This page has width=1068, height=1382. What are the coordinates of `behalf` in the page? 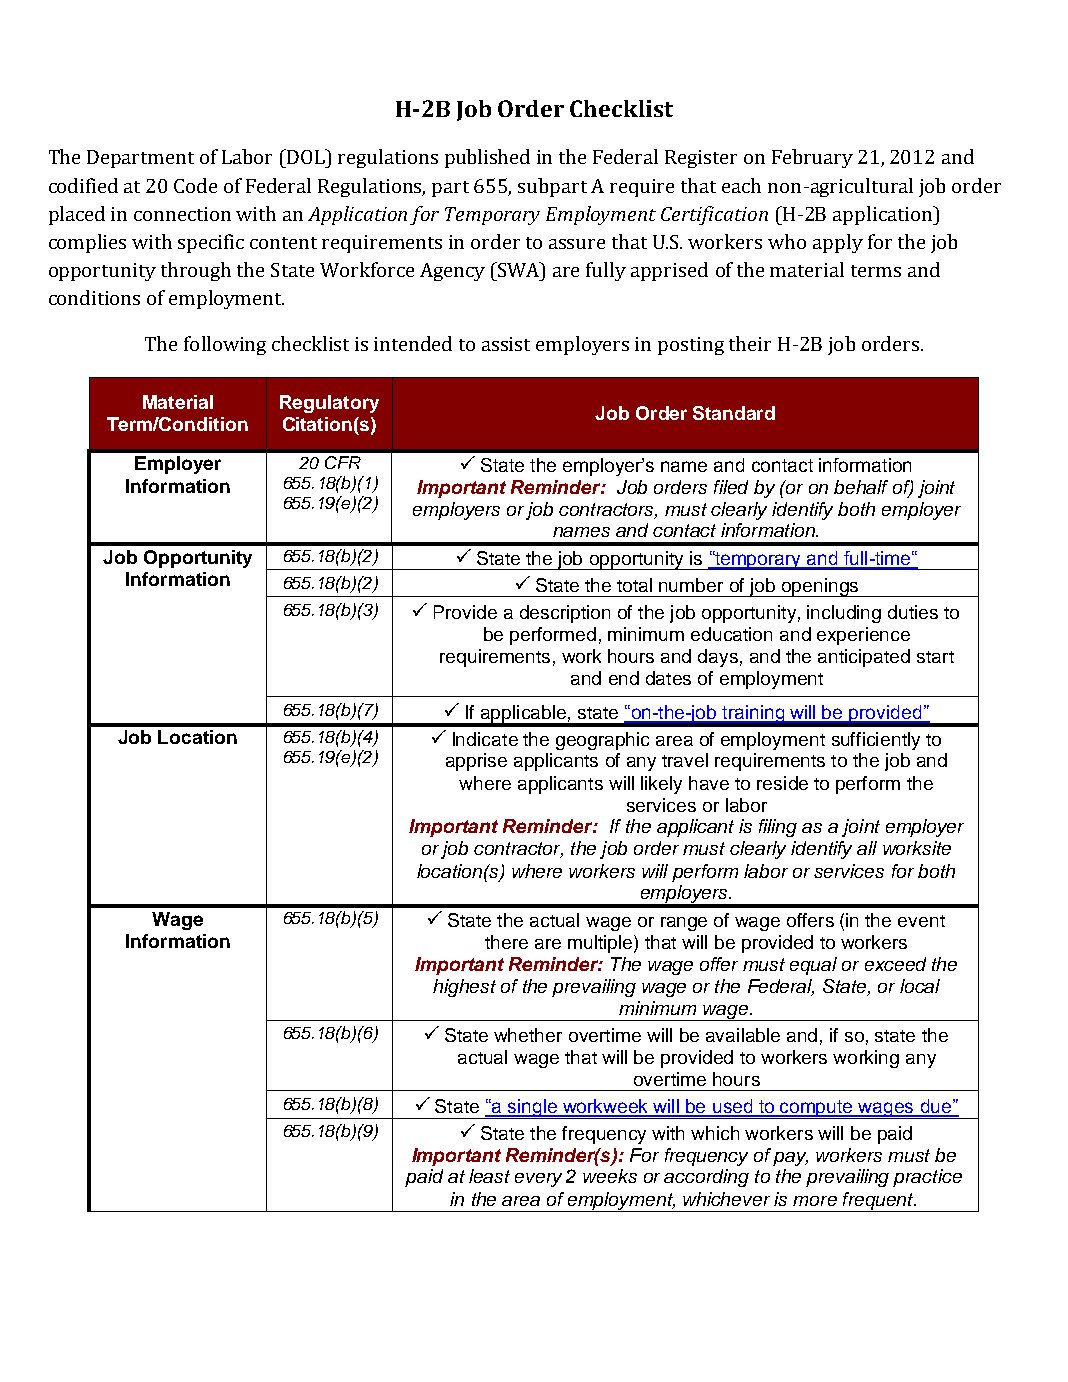 It's located at (861, 487).
